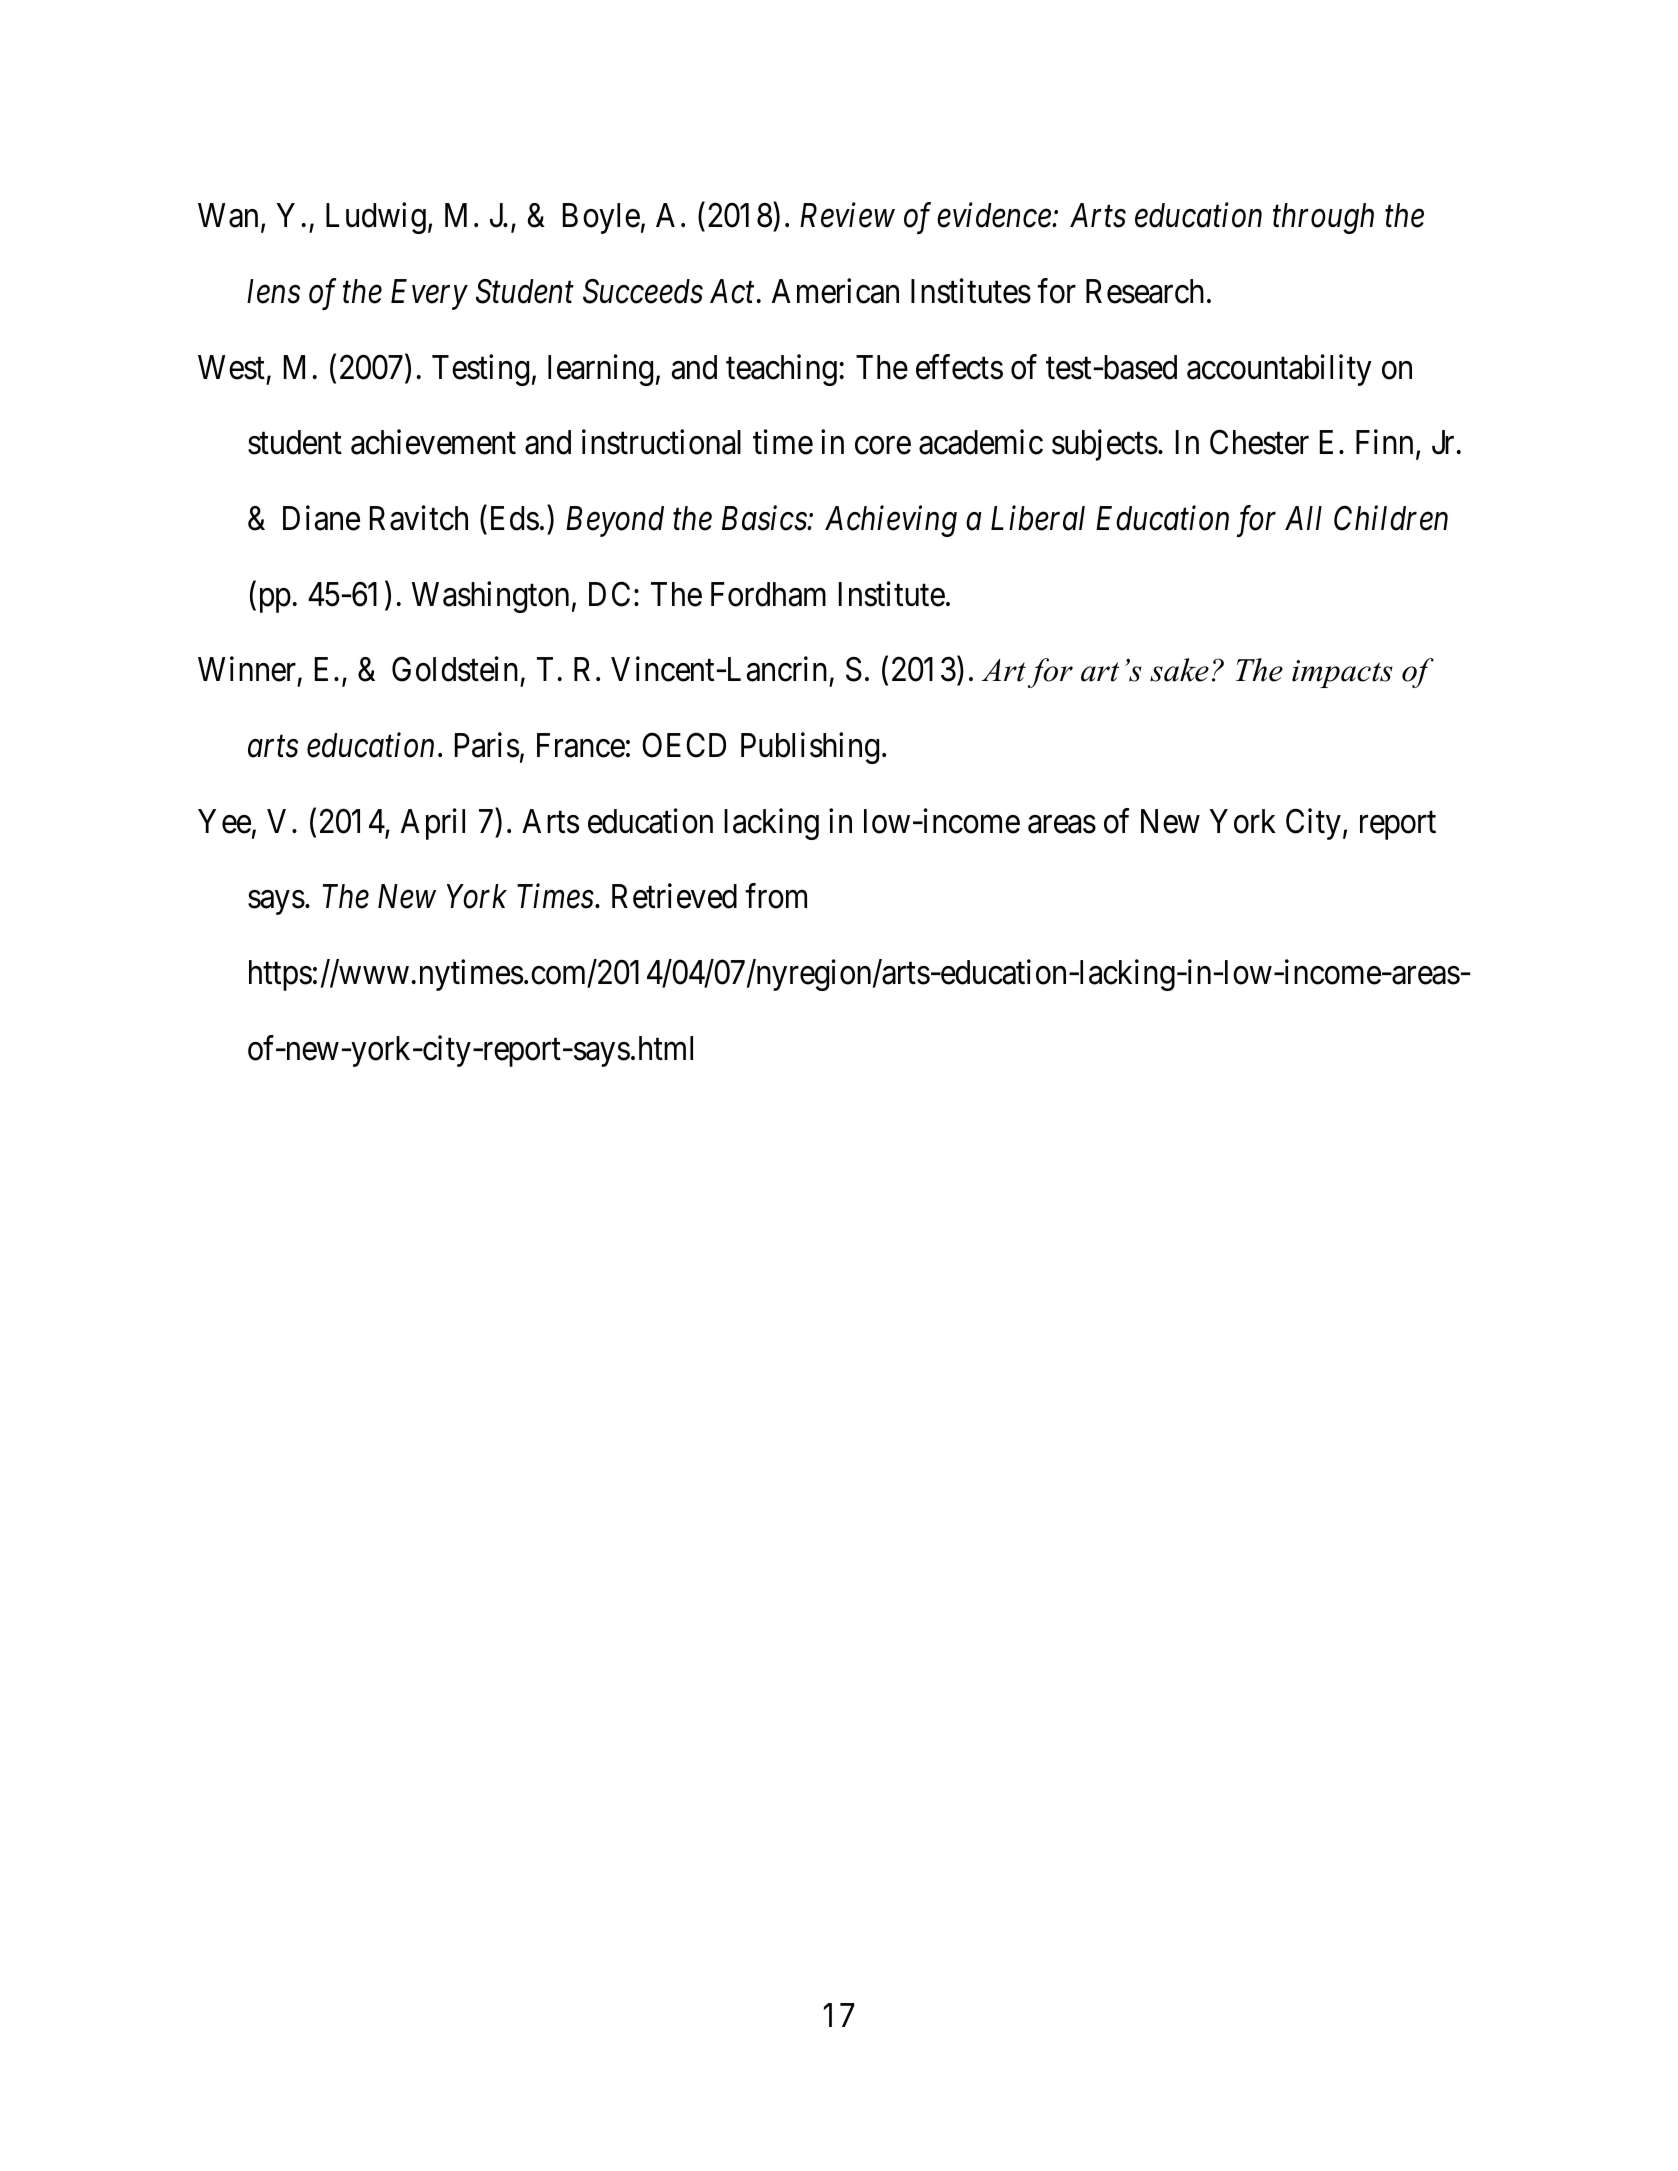 Image resolution: width=1678 pixels, height=2171 pixels. I want to click on Chester, so click(1259, 442).
